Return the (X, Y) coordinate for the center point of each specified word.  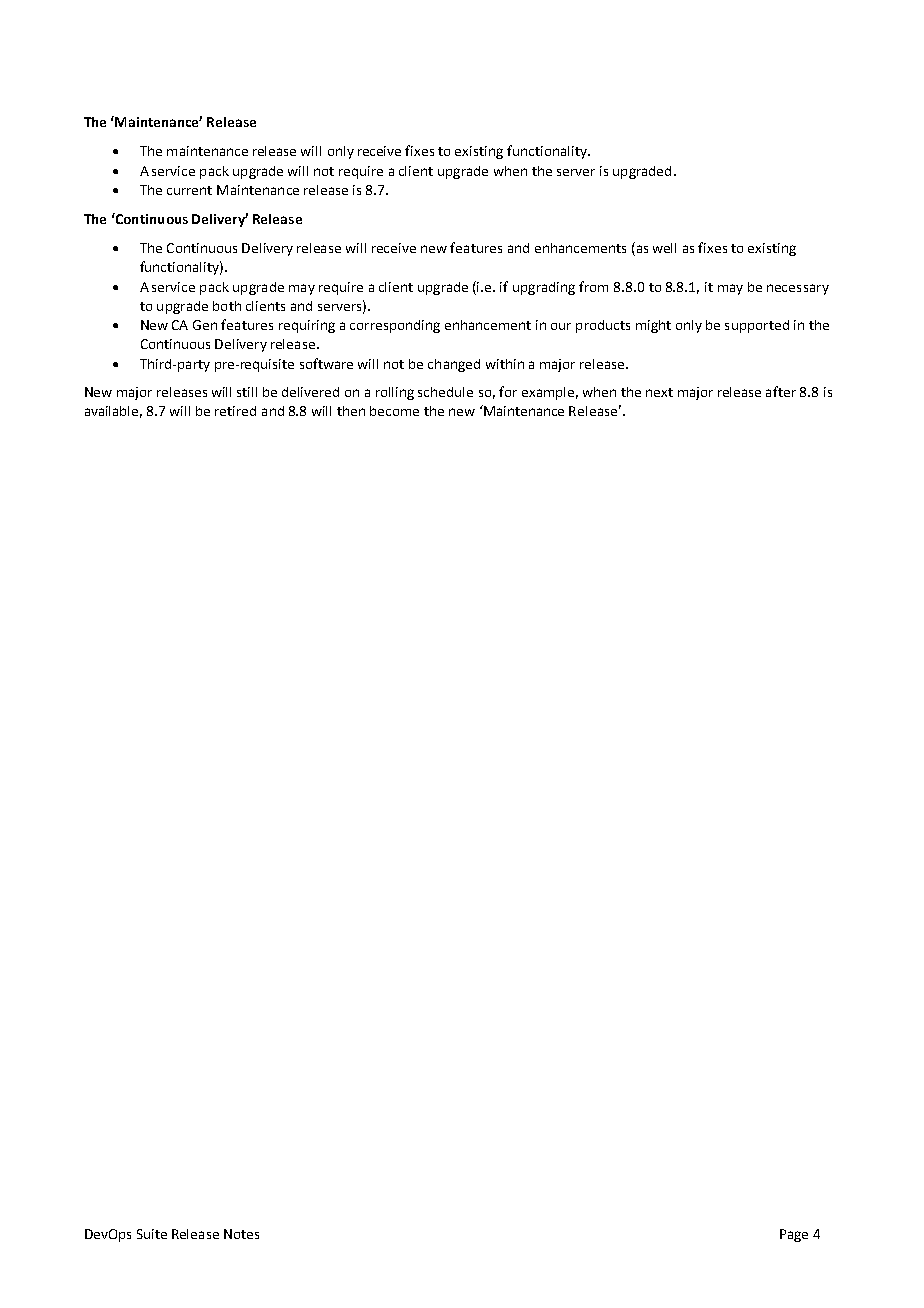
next (659, 392)
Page (794, 1235)
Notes (241, 1234)
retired (235, 411)
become (394, 411)
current (189, 190)
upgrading (544, 288)
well (664, 248)
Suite (152, 1234)
